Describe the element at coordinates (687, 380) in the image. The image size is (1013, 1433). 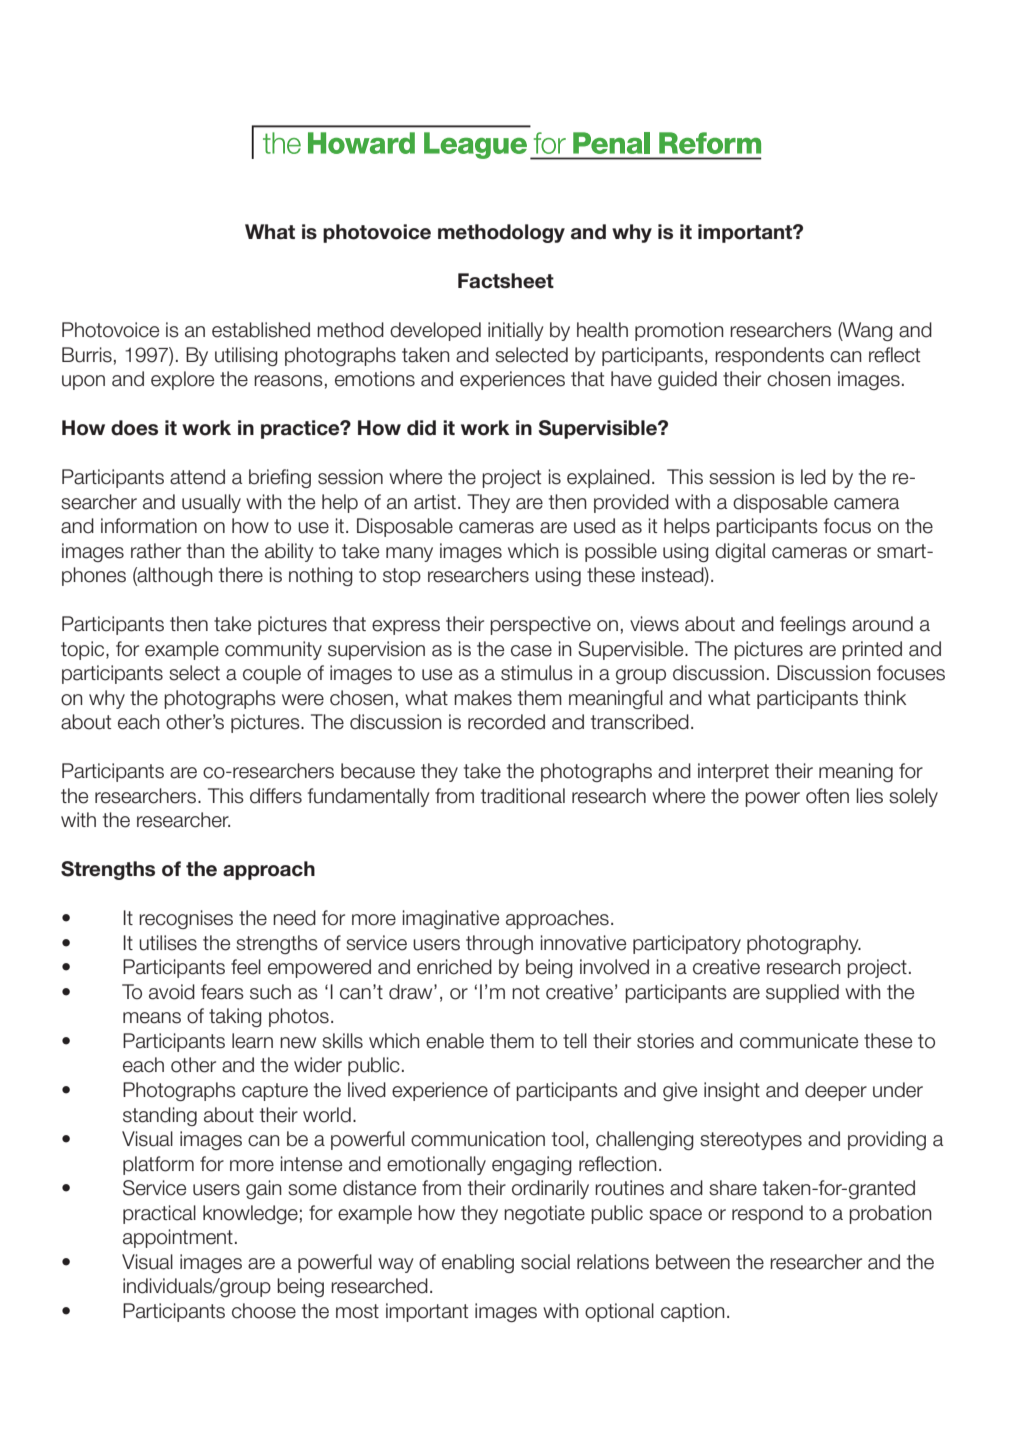
I see `guided` at that location.
